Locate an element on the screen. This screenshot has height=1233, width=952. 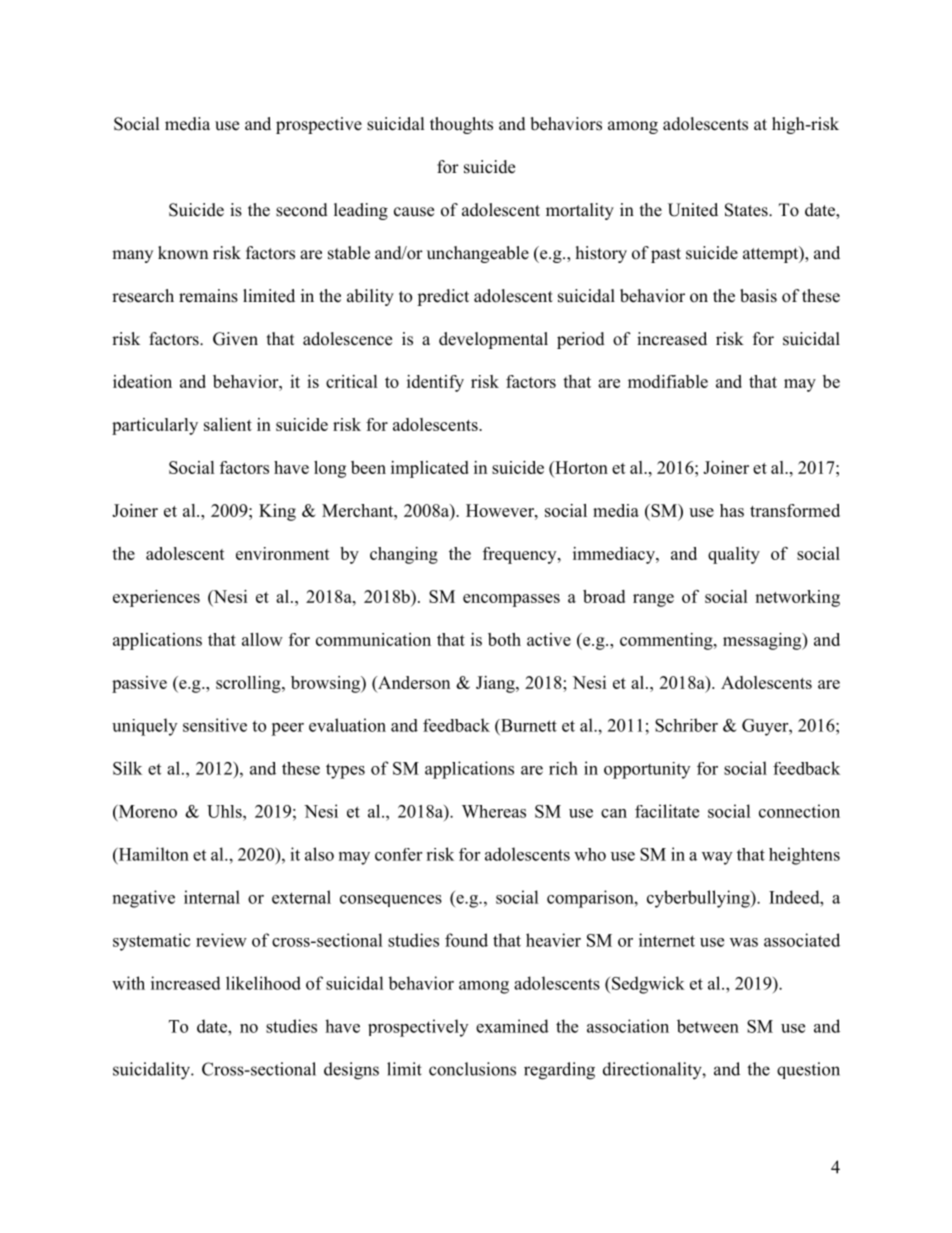
identify is located at coordinates (435, 383).
